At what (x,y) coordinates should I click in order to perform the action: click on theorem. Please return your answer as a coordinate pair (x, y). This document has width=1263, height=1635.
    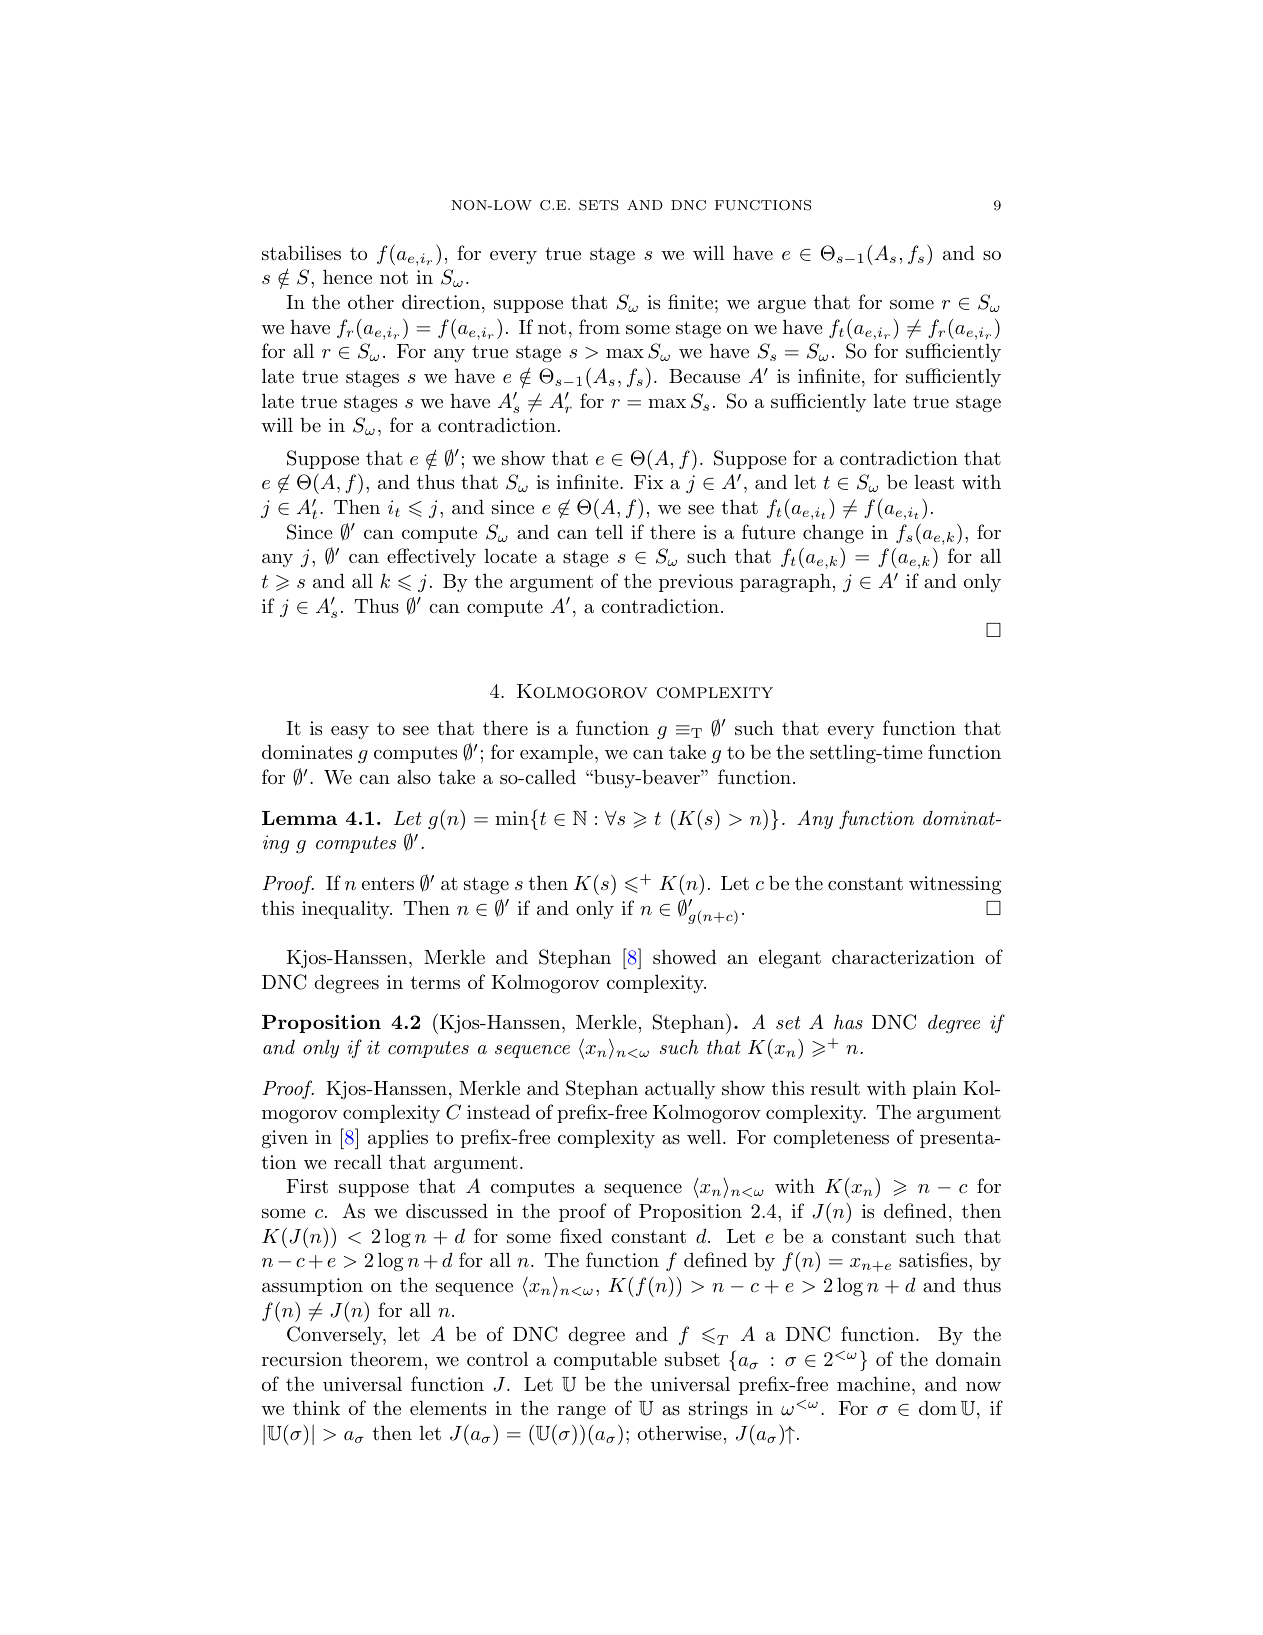
    Looking at the image, I should click on (386, 1359).
